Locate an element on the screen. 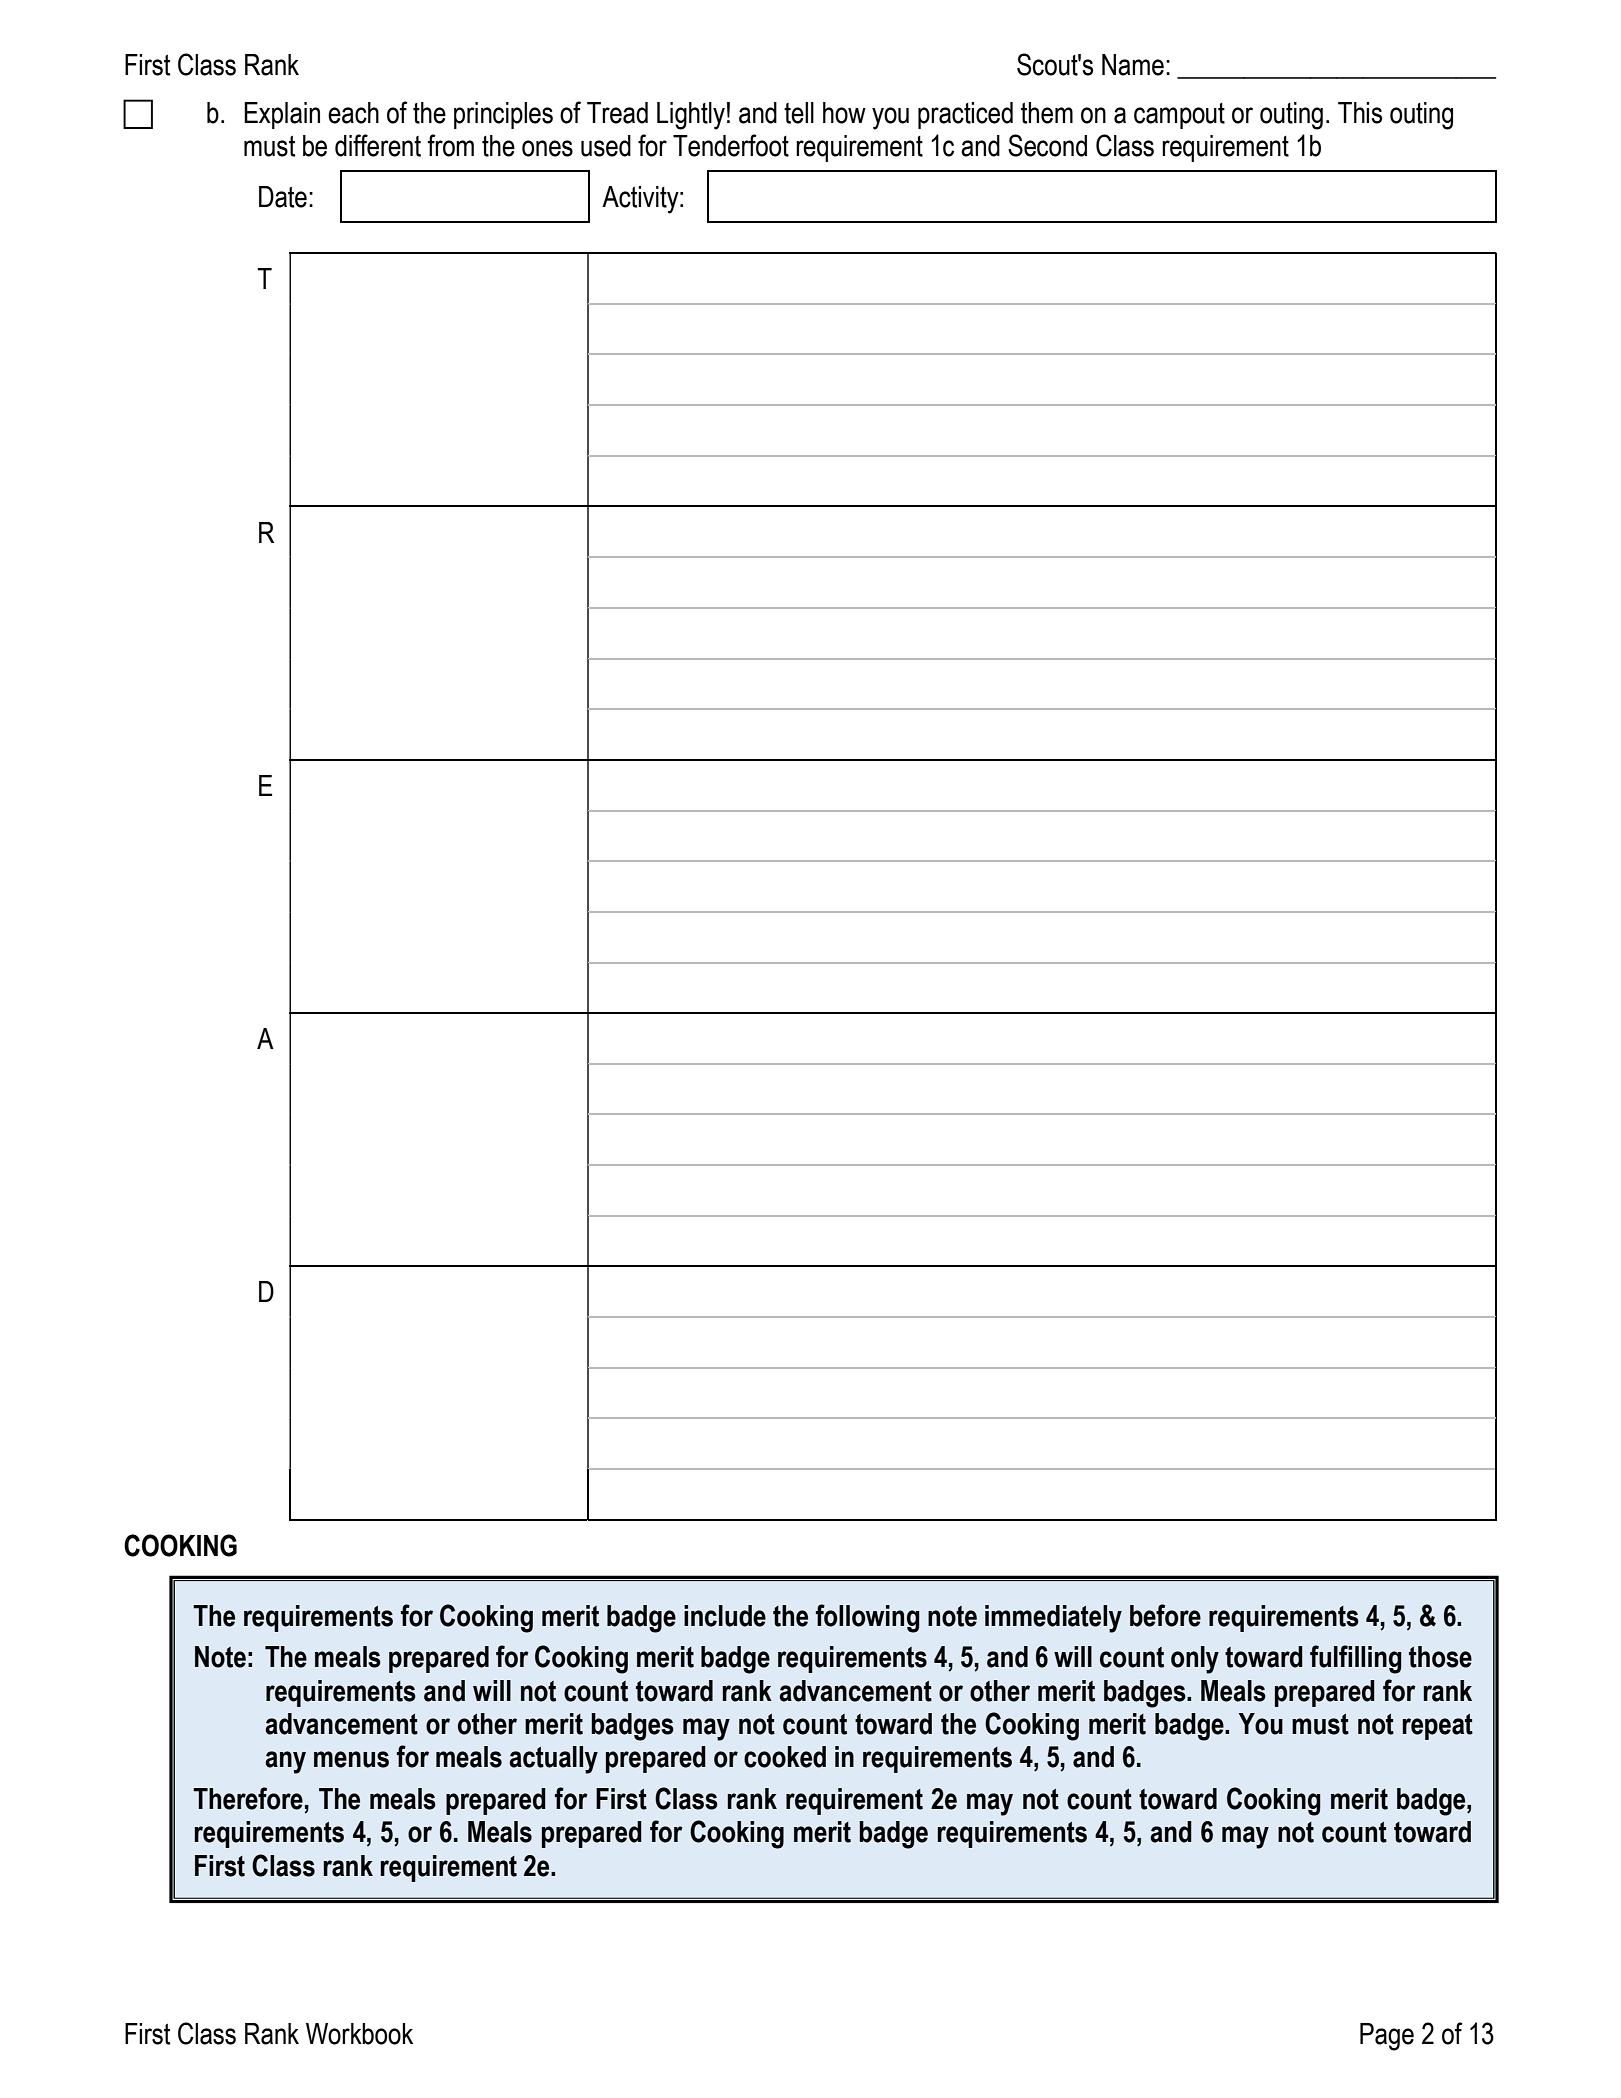 The image size is (1621, 2098). different is located at coordinates (378, 145).
